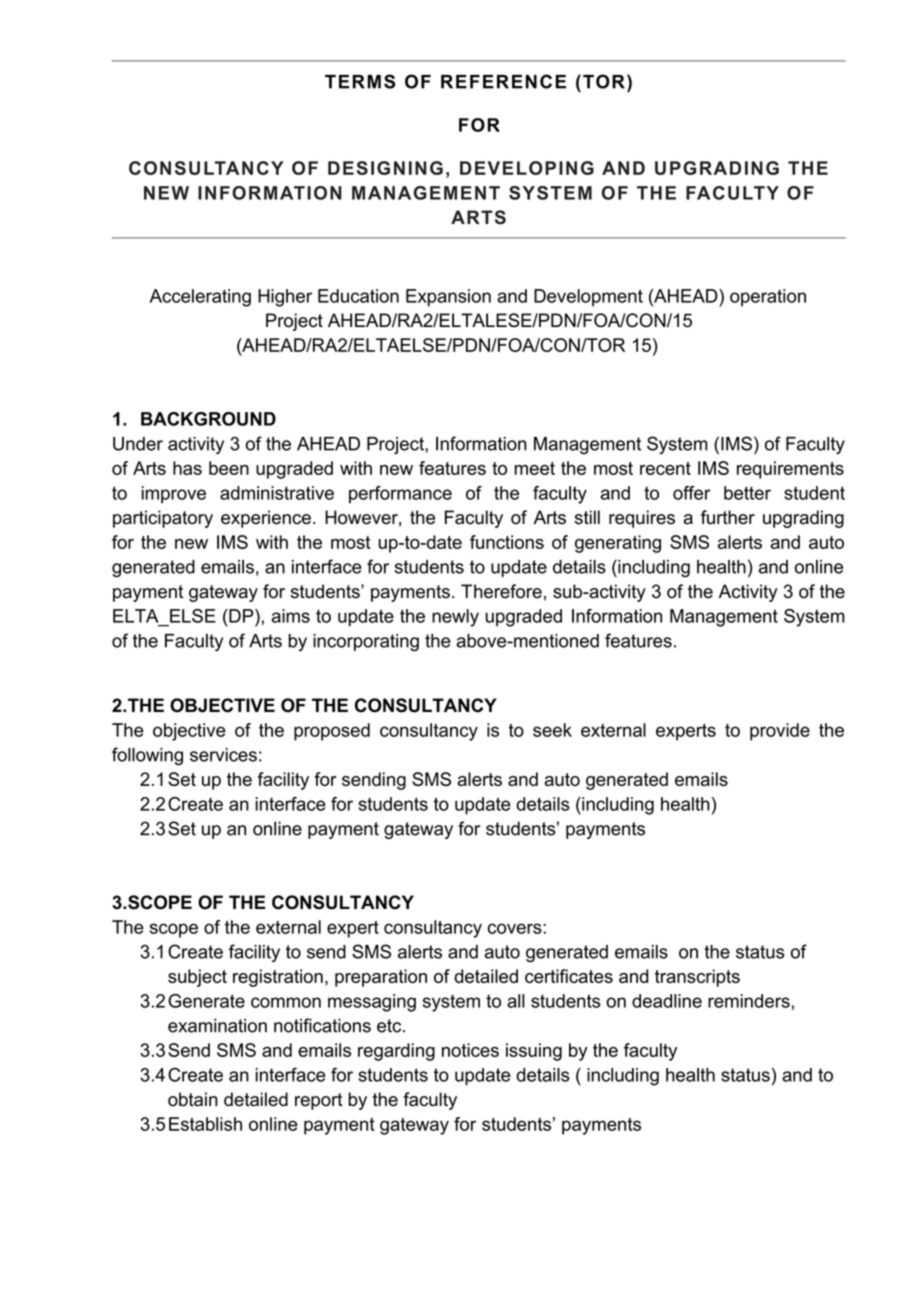  Describe the element at coordinates (503, 81) in the screenshot. I see `REFERENCE` at that location.
